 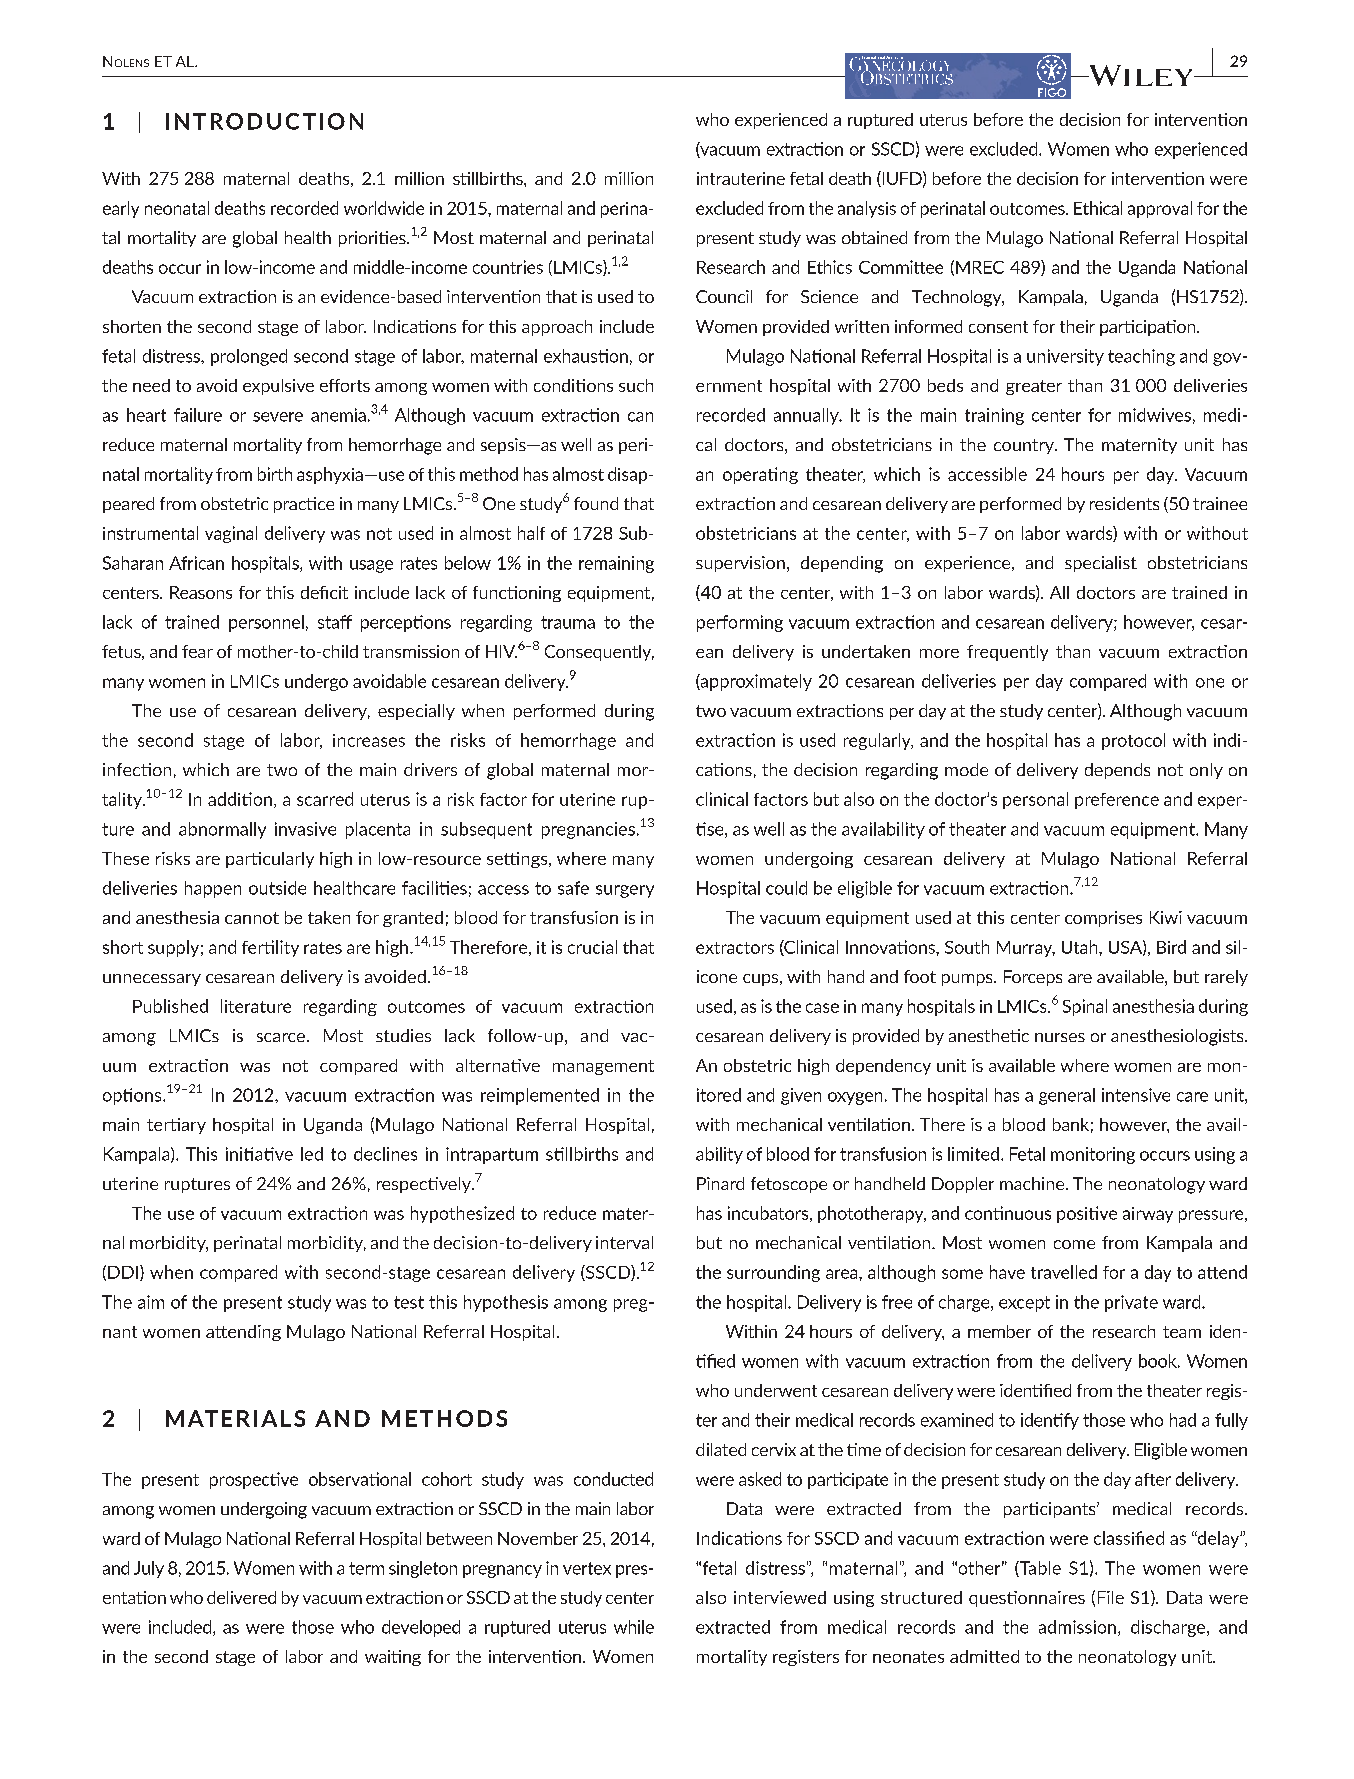 I want to click on surgery, so click(x=625, y=891).
